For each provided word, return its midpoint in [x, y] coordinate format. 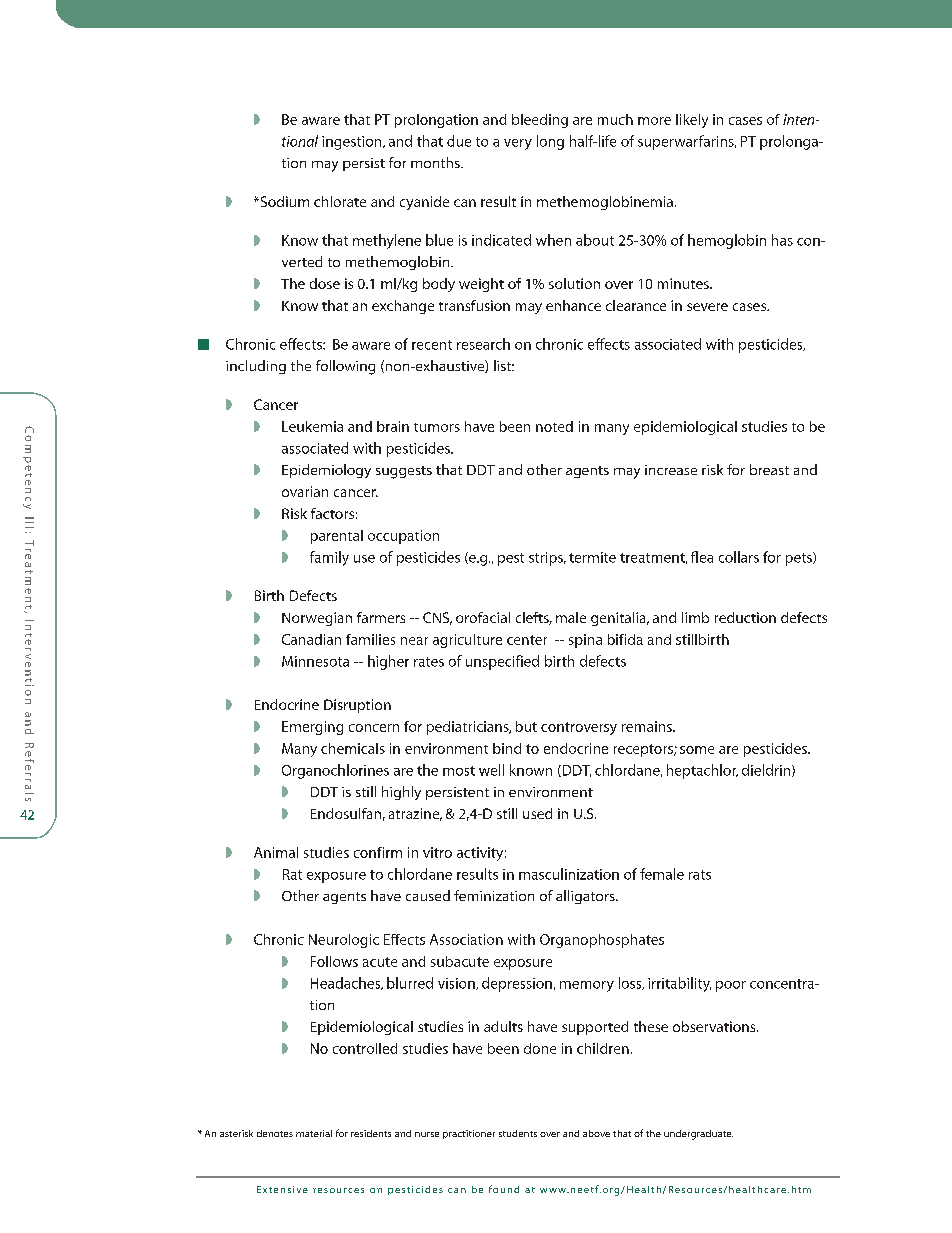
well [491, 770]
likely [692, 121]
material [314, 1133]
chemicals [353, 748]
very [518, 144]
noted [554, 426]
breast [769, 469]
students [518, 1133]
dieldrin [767, 770]
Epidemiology [326, 471]
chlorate [340, 201]
